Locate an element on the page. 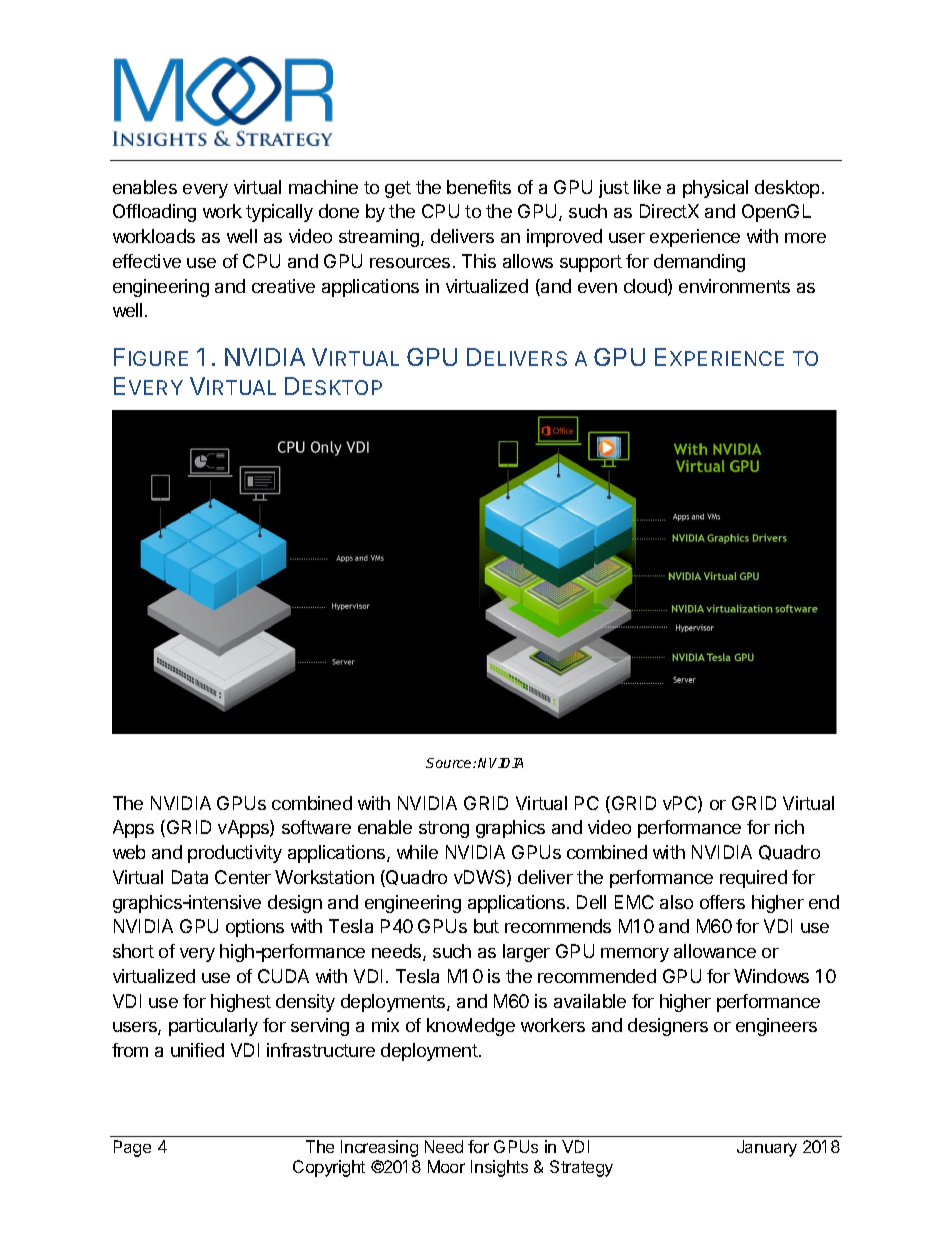  Offloading is located at coordinates (154, 213).
